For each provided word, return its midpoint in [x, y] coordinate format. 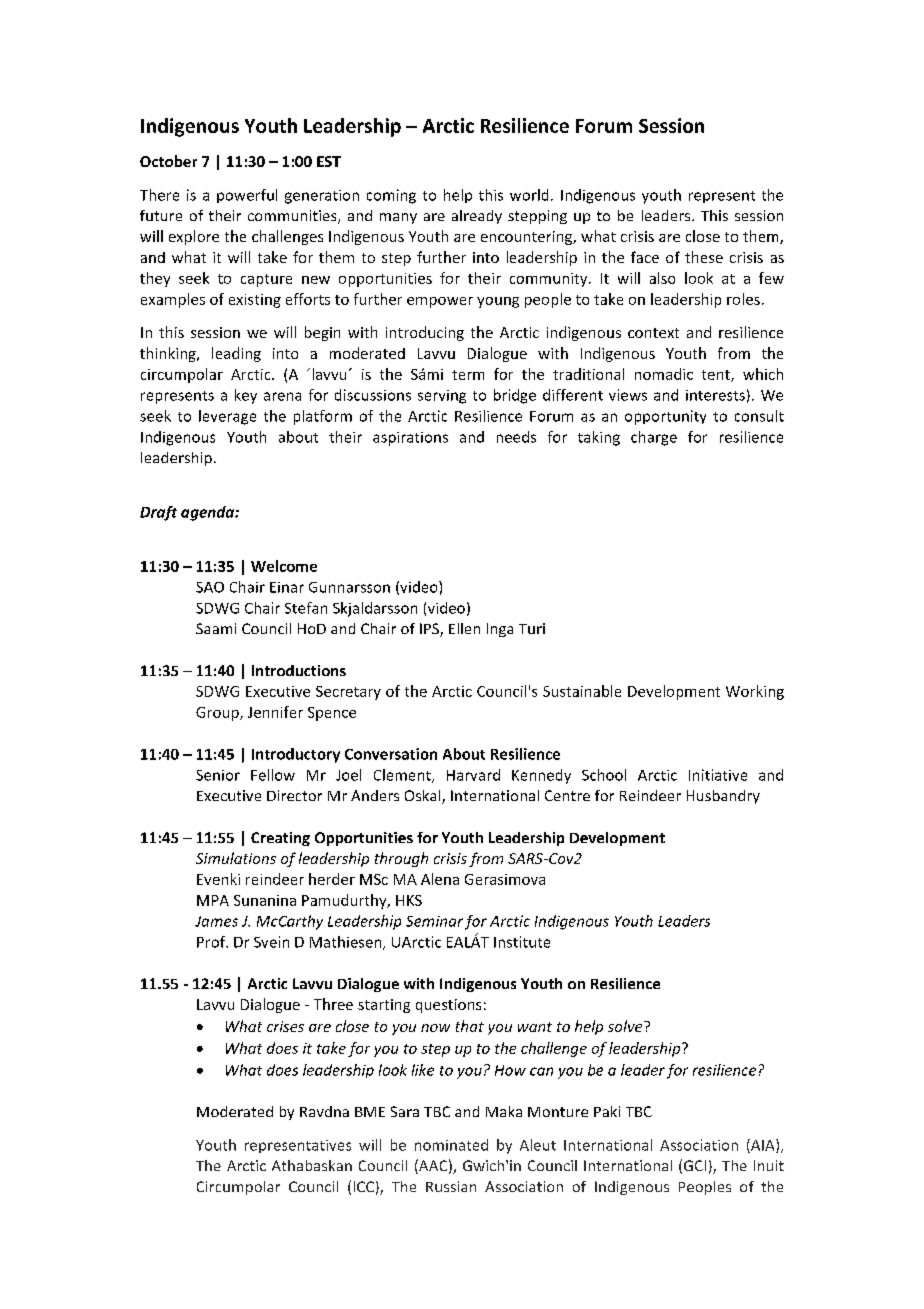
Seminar [434, 921]
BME [370, 1112]
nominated [451, 1145]
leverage [227, 417]
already [477, 217]
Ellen [464, 628]
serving [442, 397]
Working [755, 692]
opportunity [665, 417]
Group [218, 714]
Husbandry [723, 797]
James [216, 921]
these [704, 257]
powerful [247, 196]
